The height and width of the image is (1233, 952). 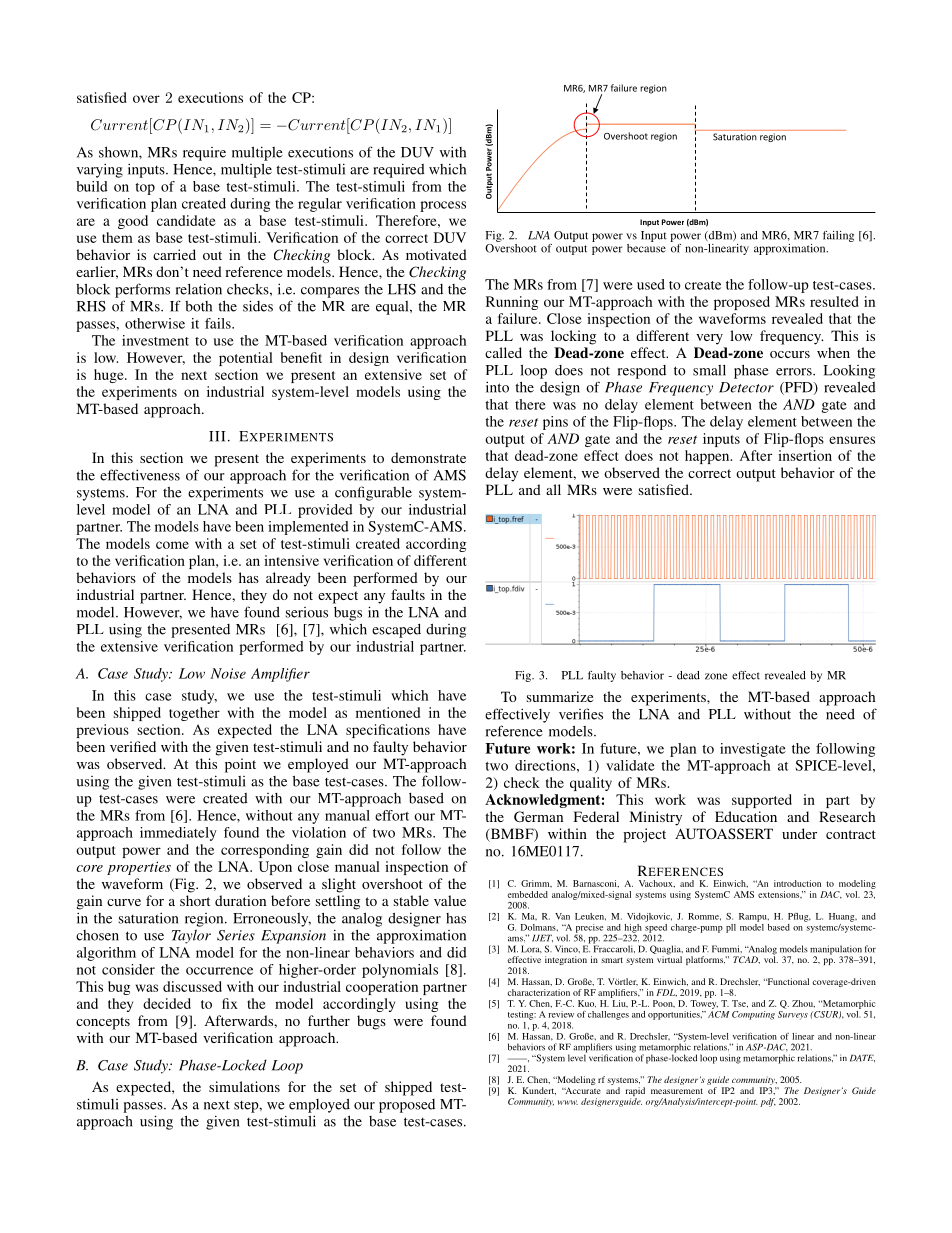 What do you see at coordinates (228, 673) in the image?
I see `Noise` at bounding box center [228, 673].
